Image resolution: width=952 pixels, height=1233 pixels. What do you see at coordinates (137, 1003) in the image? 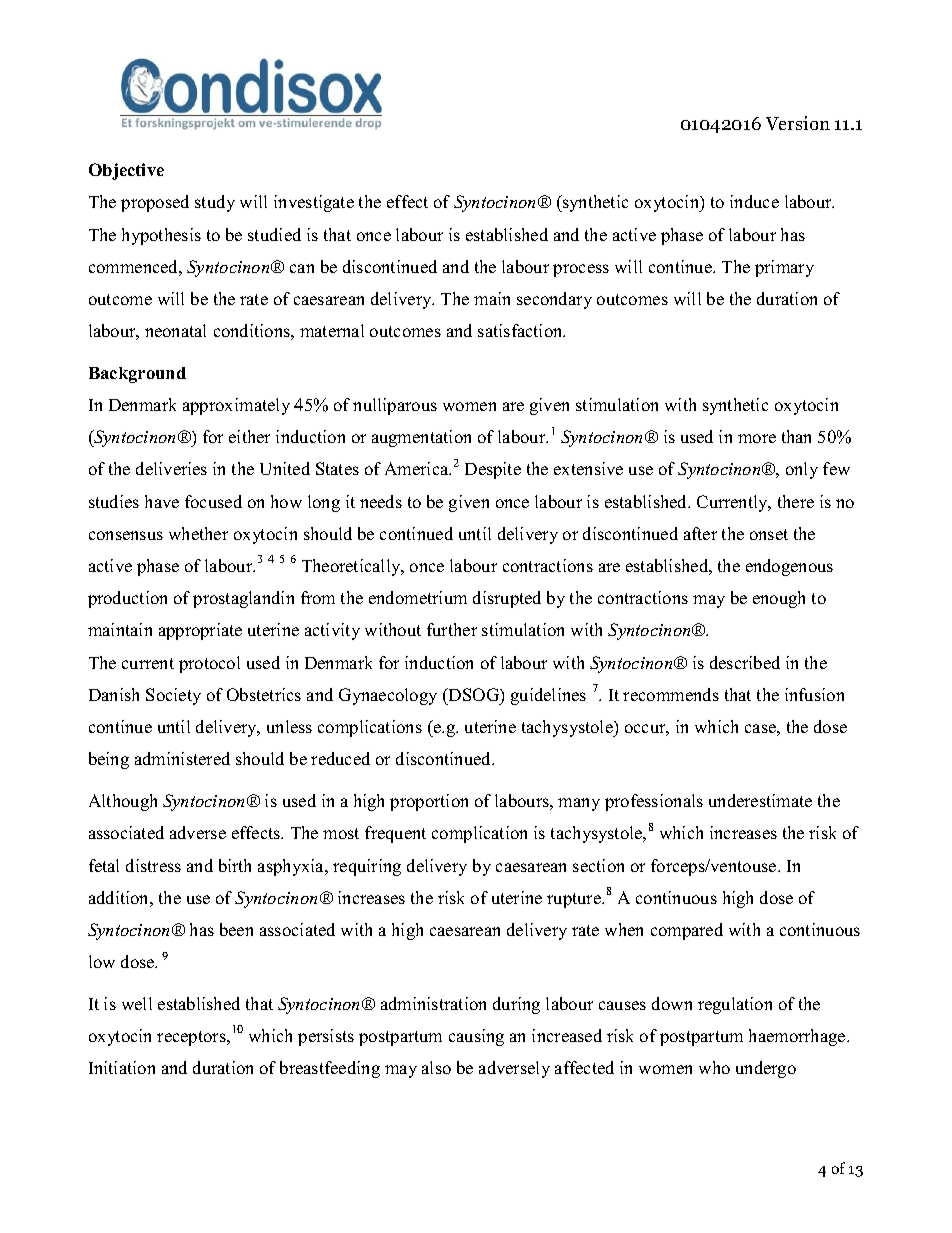
I see `well` at bounding box center [137, 1003].
